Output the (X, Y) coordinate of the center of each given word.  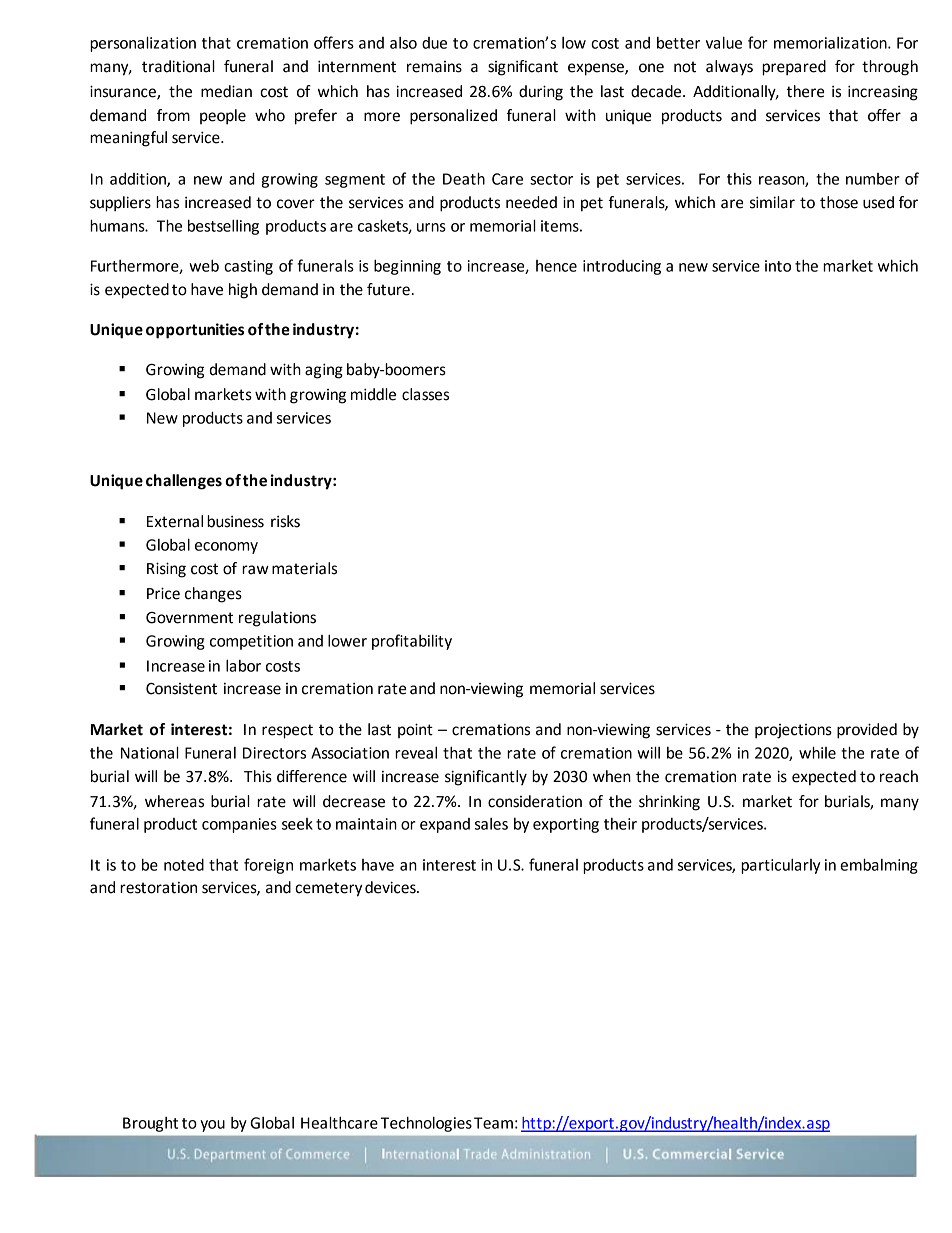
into (778, 266)
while (817, 752)
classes (425, 394)
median (226, 91)
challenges (184, 482)
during (541, 93)
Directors (274, 753)
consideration (535, 801)
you (212, 1126)
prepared (794, 68)
